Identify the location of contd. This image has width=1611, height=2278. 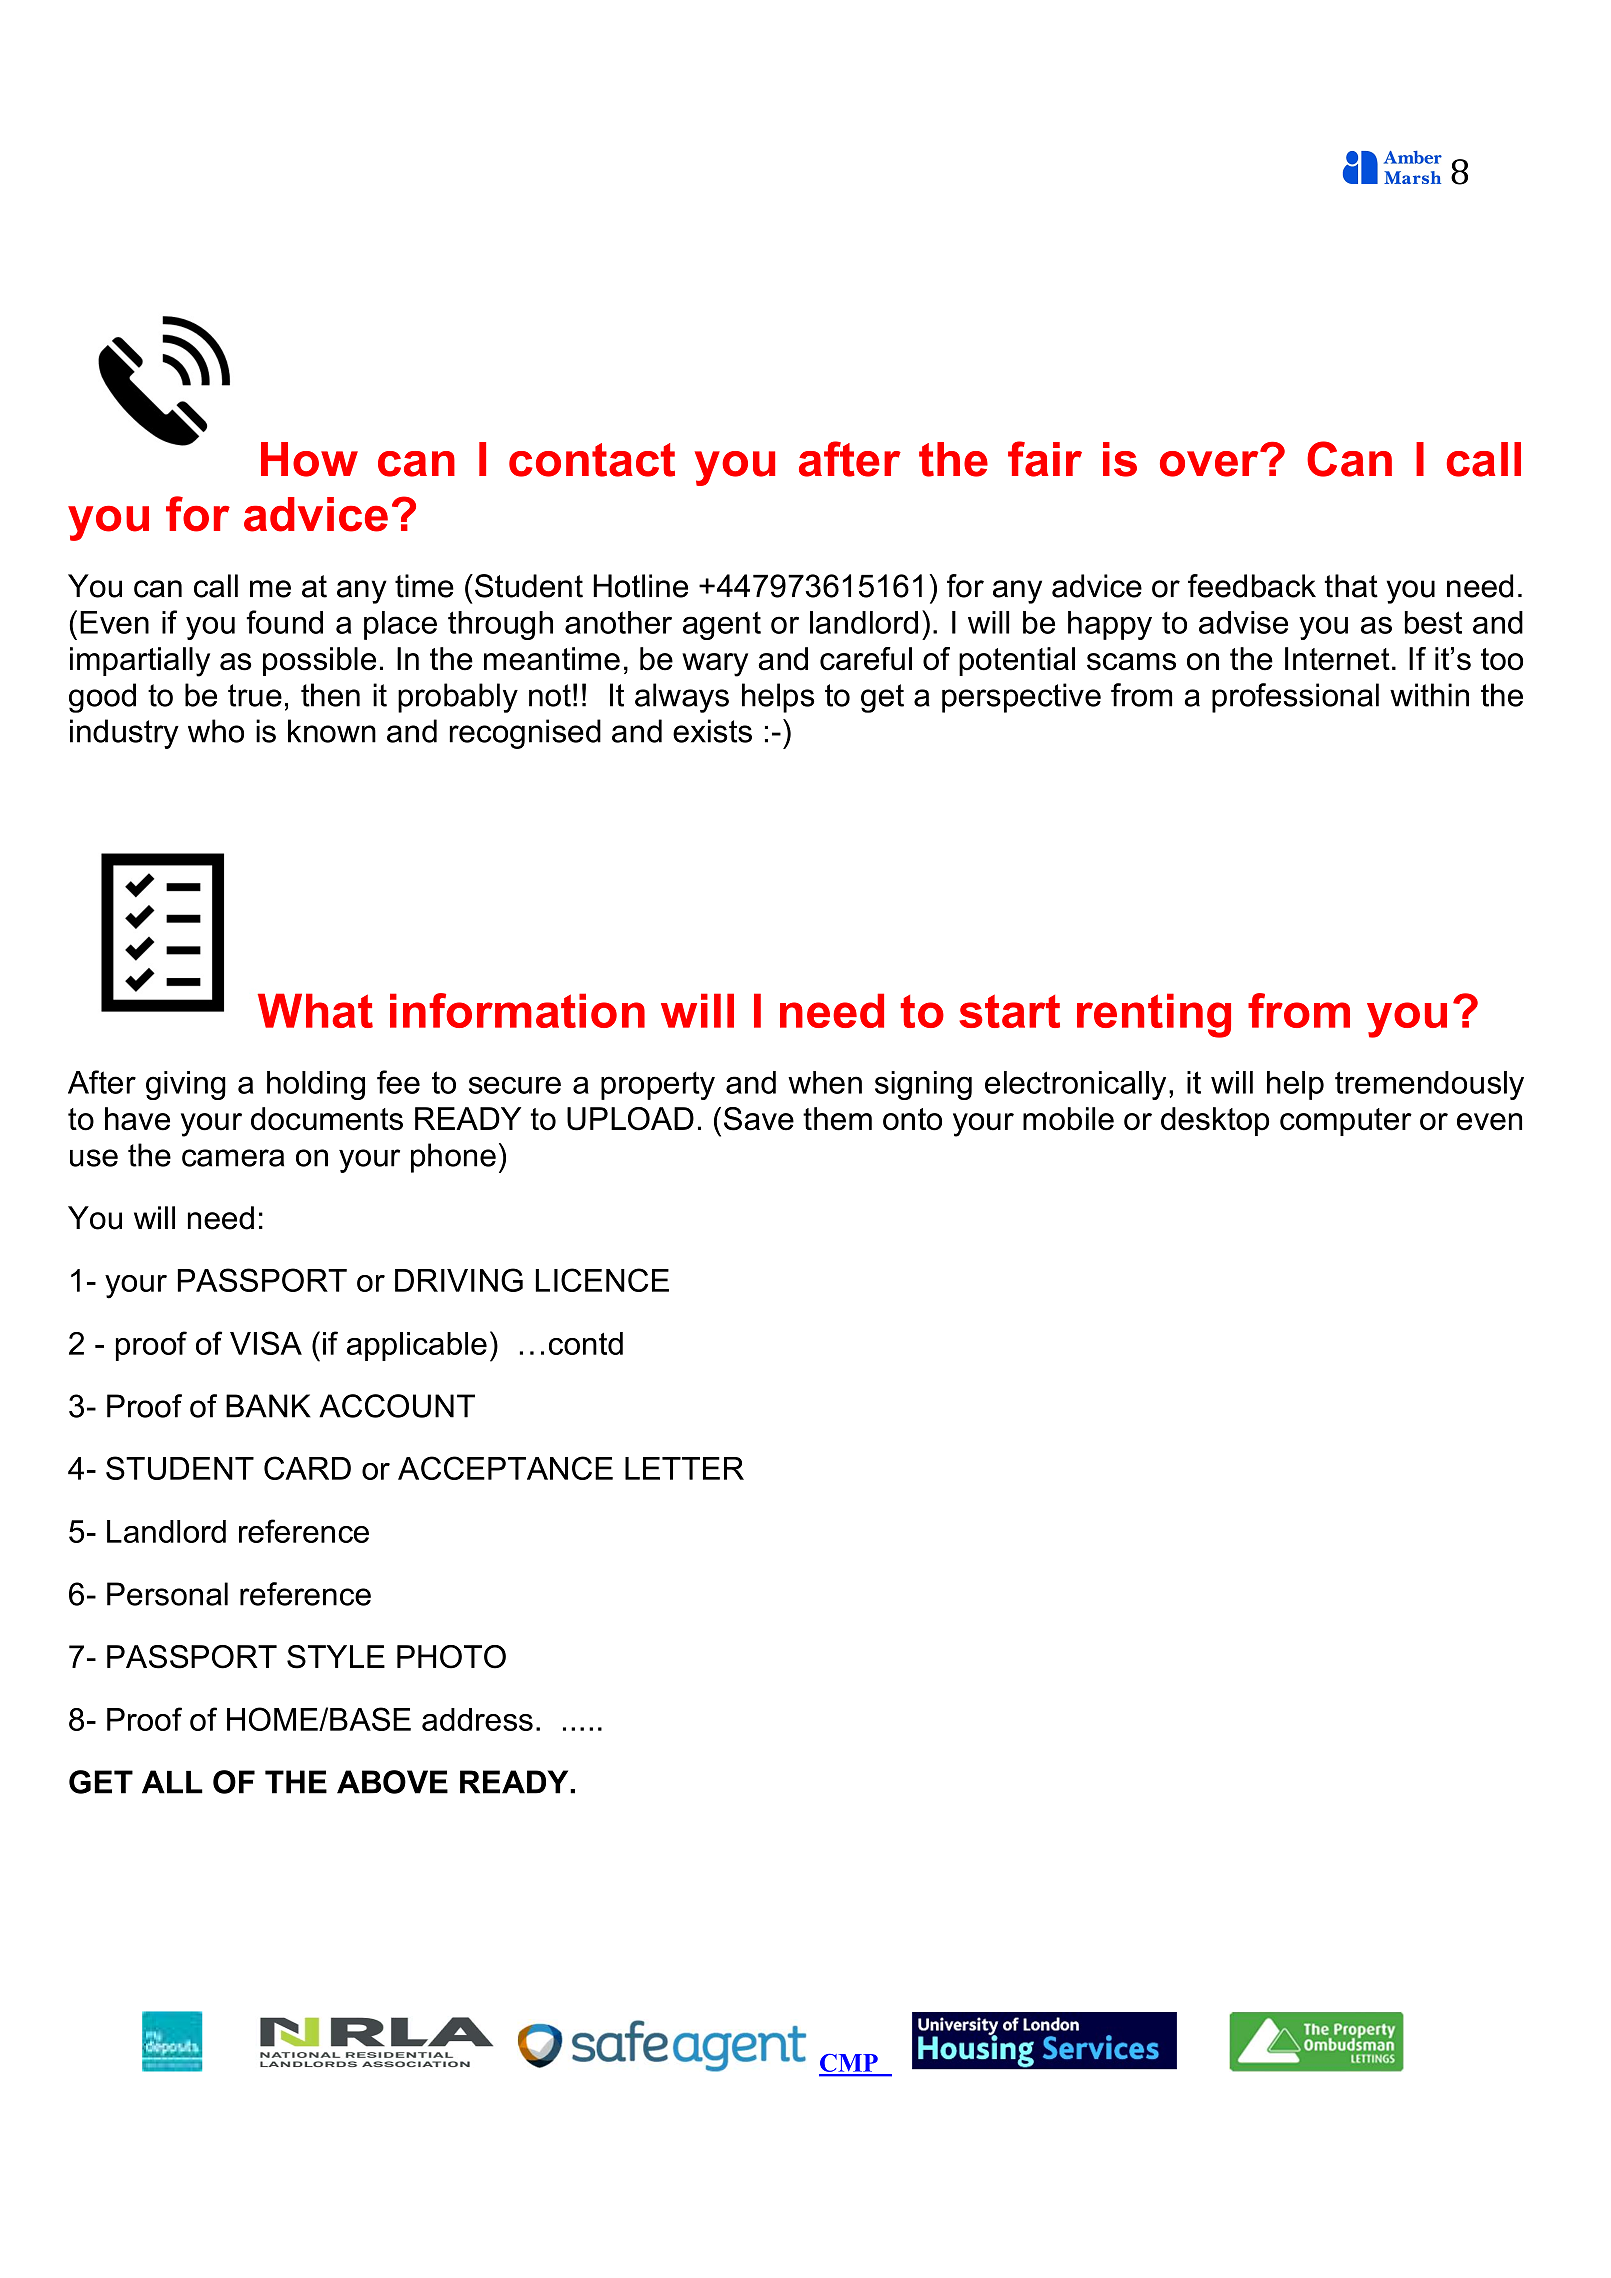
(586, 1343).
